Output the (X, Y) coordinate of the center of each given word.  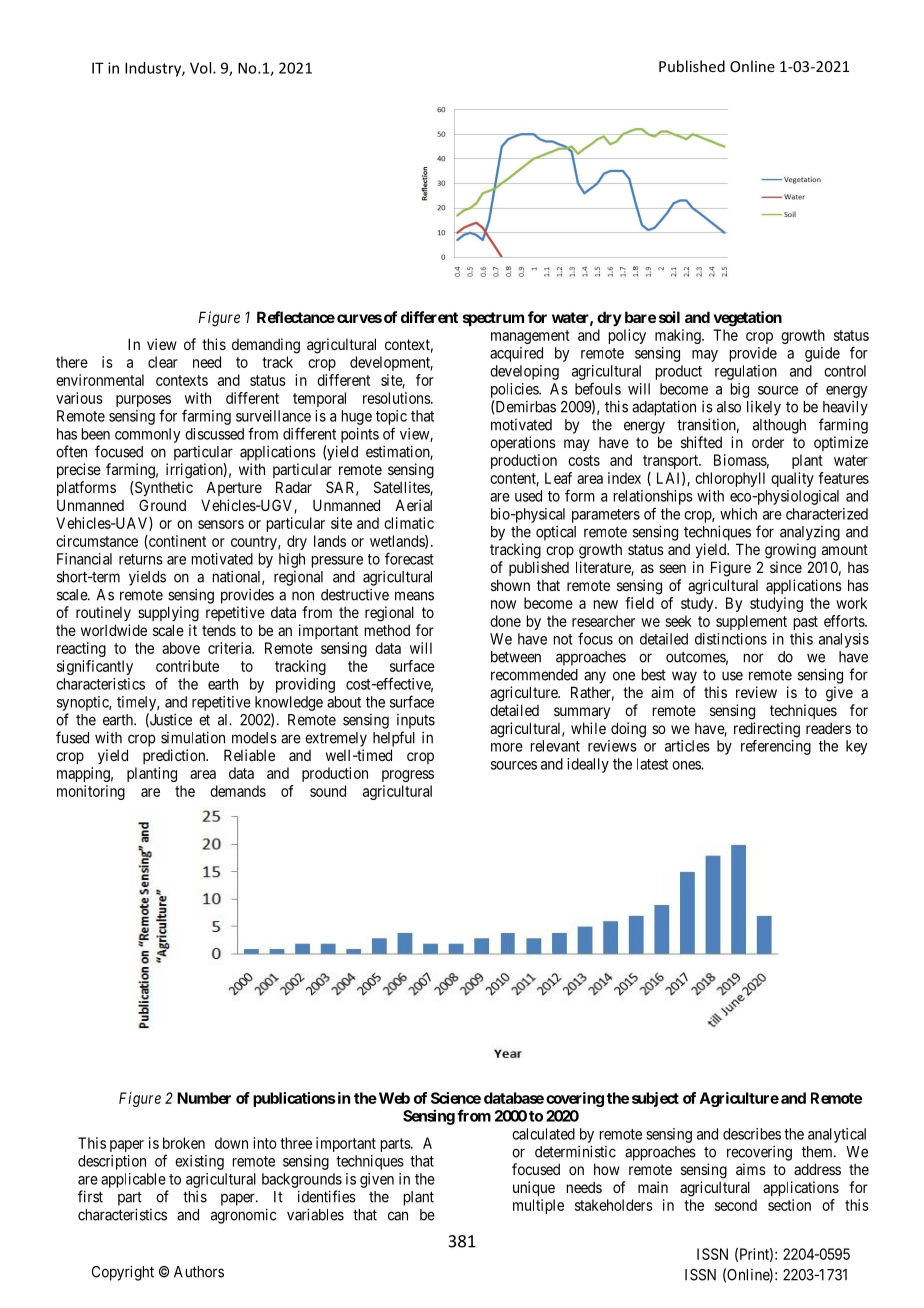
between (516, 657)
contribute (187, 666)
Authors (199, 1272)
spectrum (493, 319)
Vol (202, 68)
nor (754, 658)
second (736, 1205)
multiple (538, 1206)
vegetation (748, 319)
